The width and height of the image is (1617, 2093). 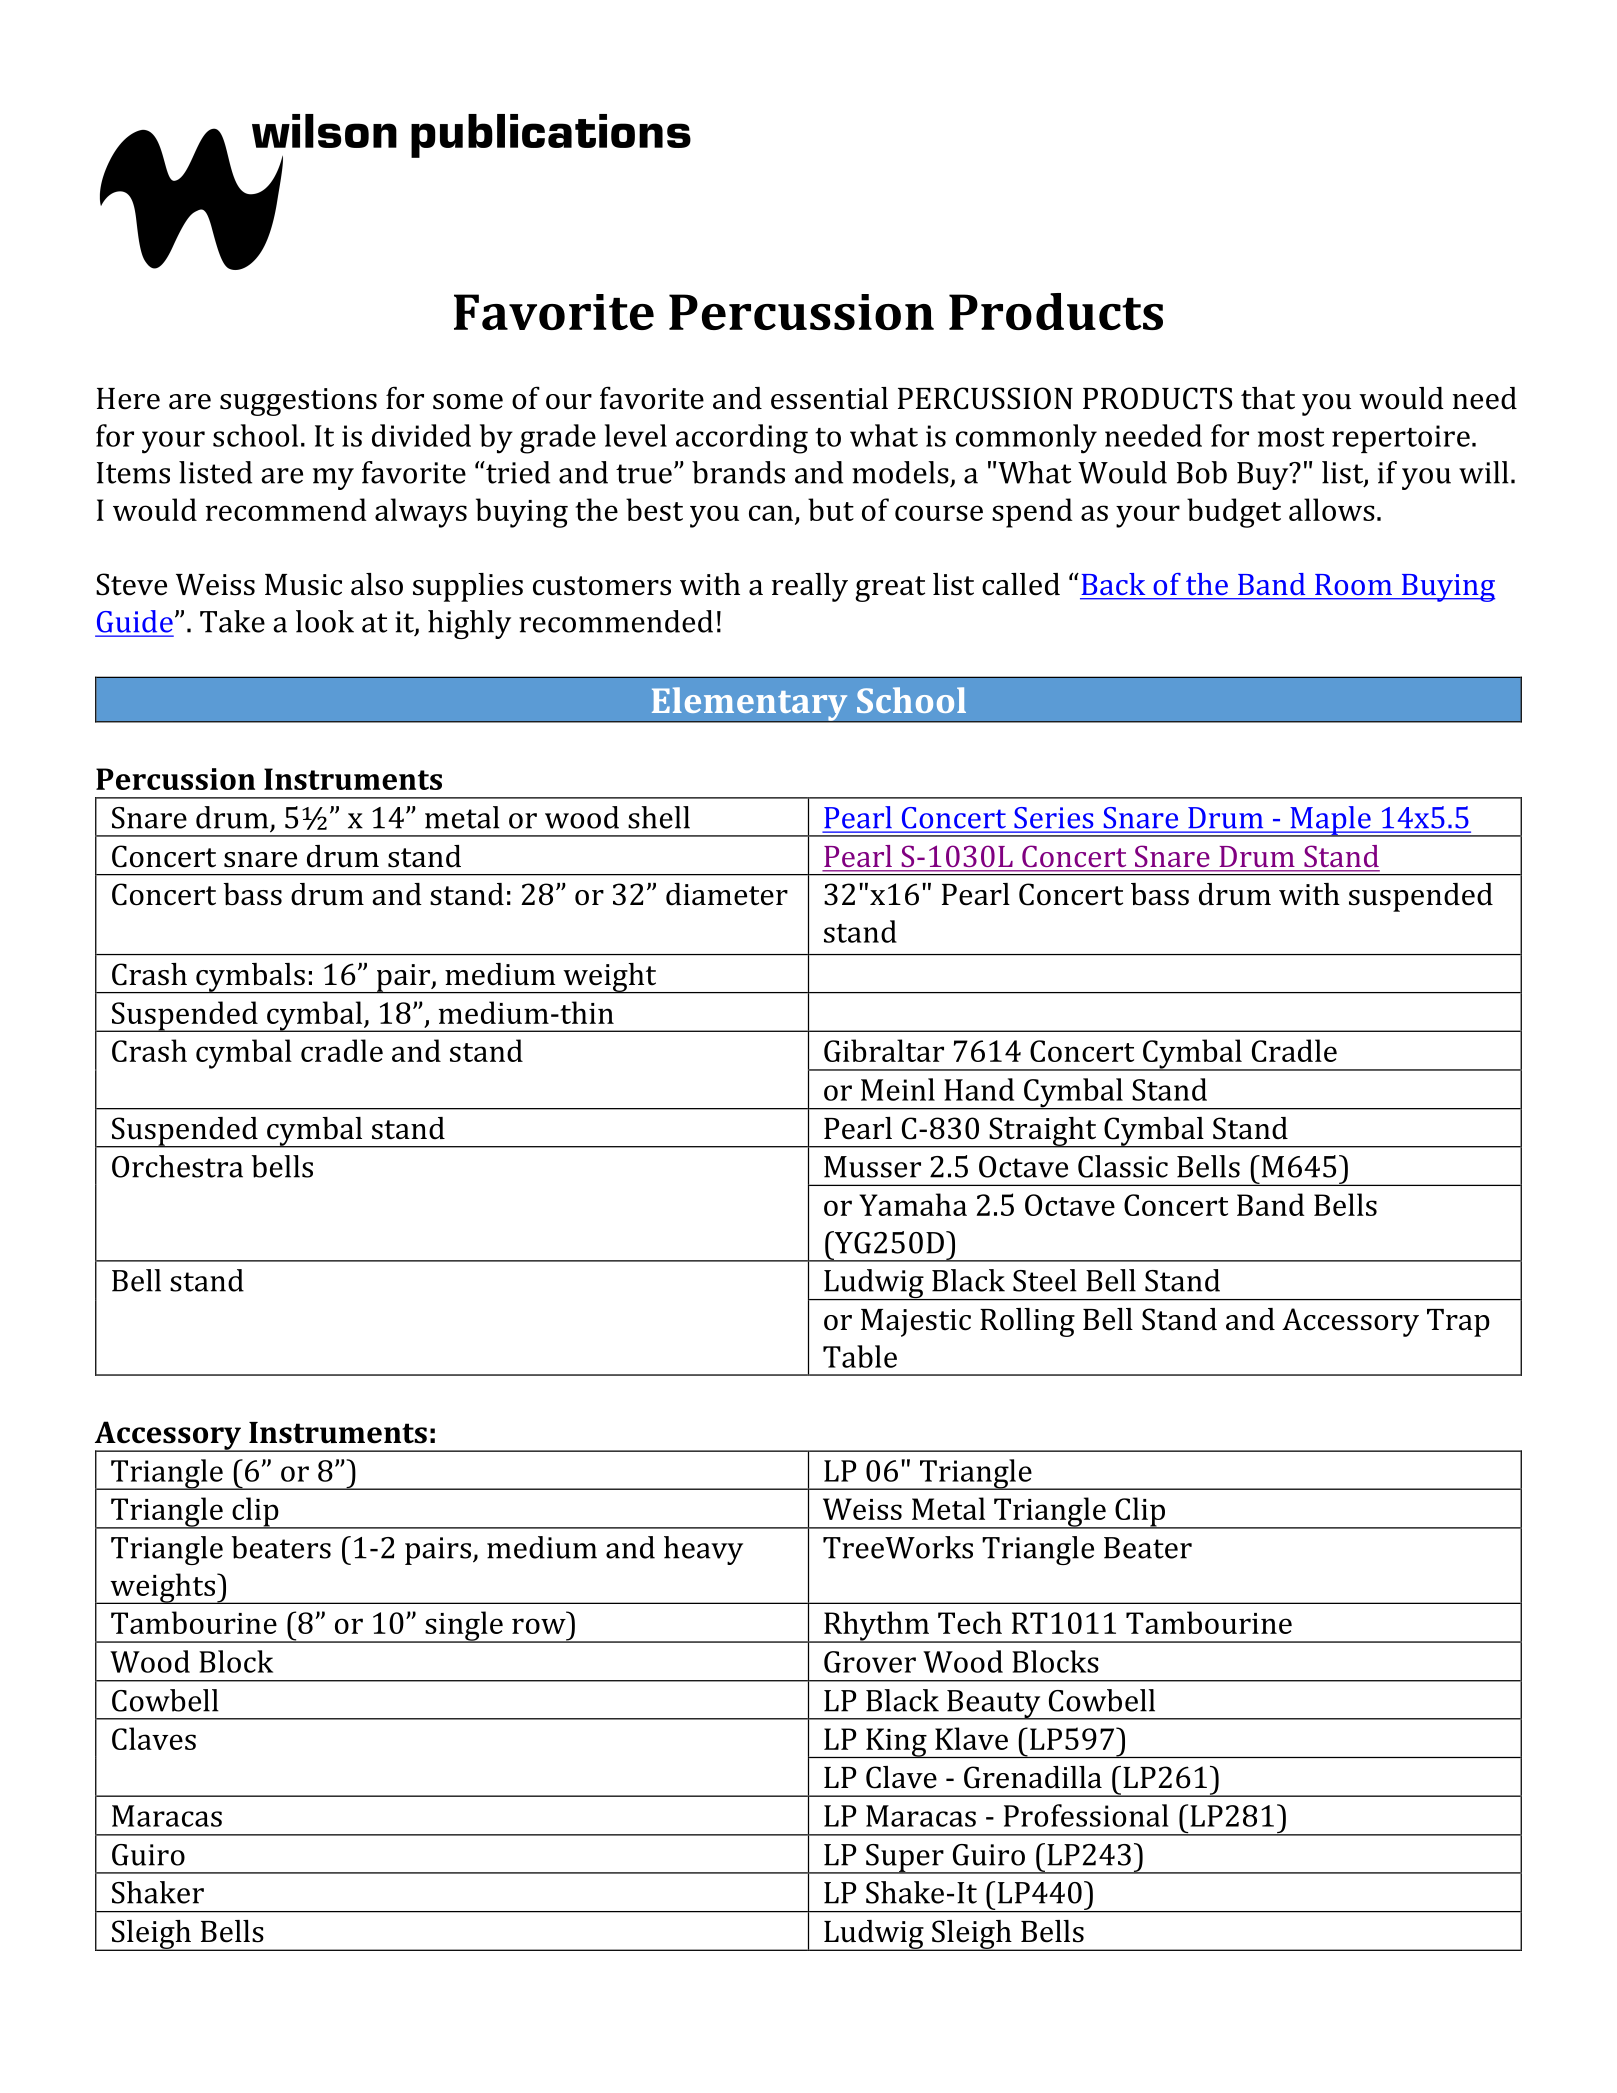 I want to click on Yamaha, so click(x=913, y=1204).
